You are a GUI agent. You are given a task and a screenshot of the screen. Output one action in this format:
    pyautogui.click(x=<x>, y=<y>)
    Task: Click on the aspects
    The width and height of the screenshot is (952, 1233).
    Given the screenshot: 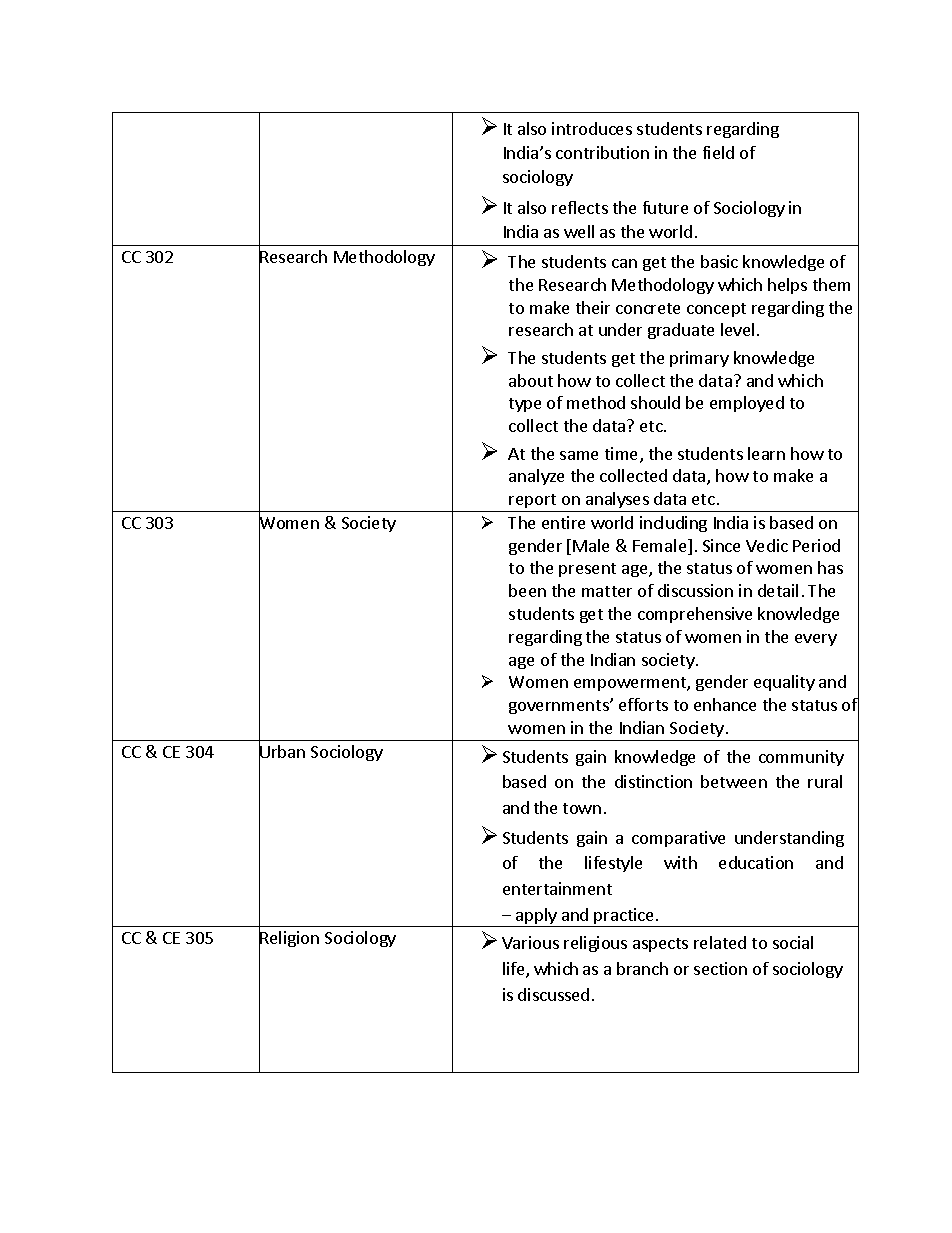 What is the action you would take?
    pyautogui.click(x=660, y=945)
